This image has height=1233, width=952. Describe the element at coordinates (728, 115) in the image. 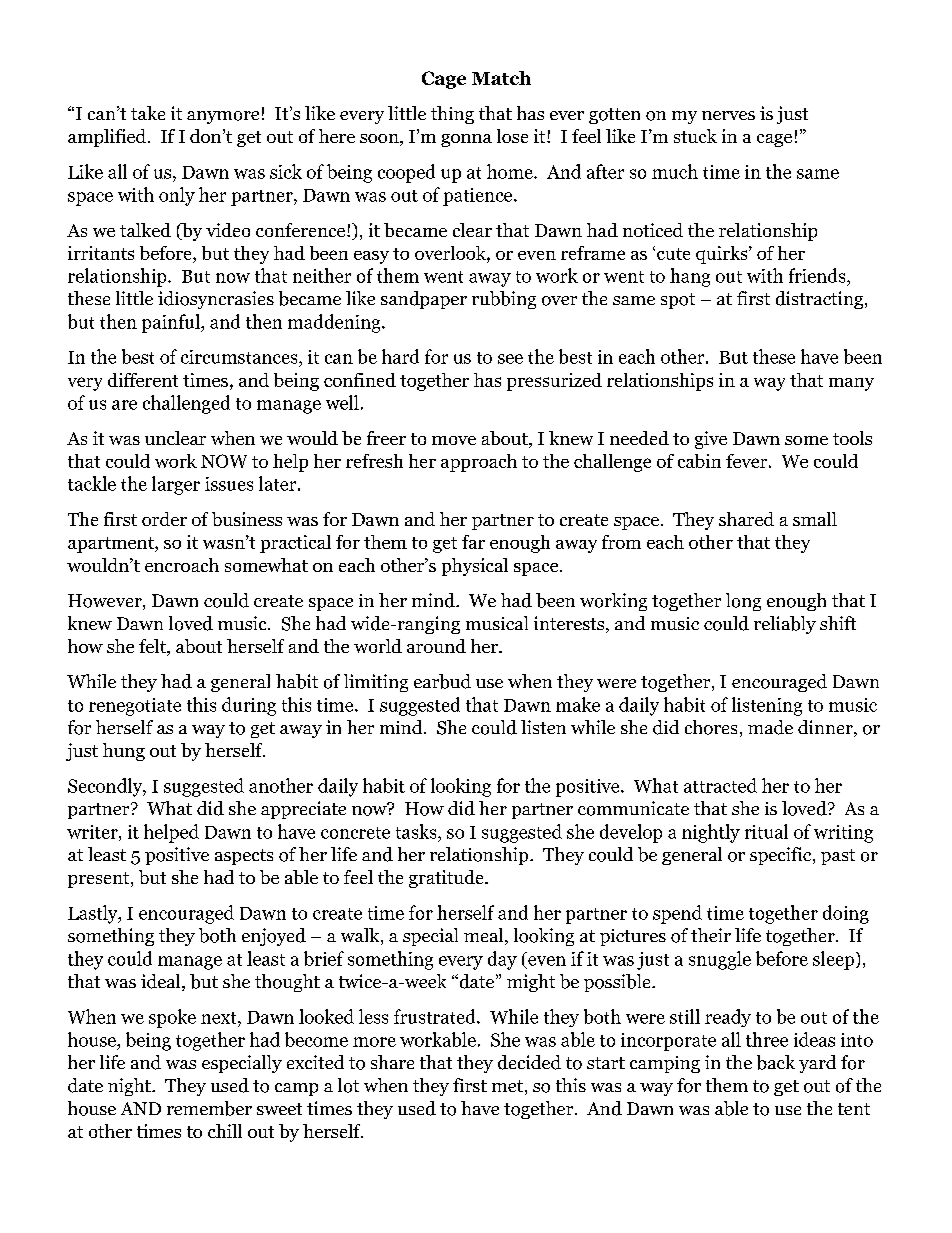

I see `nerves` at that location.
